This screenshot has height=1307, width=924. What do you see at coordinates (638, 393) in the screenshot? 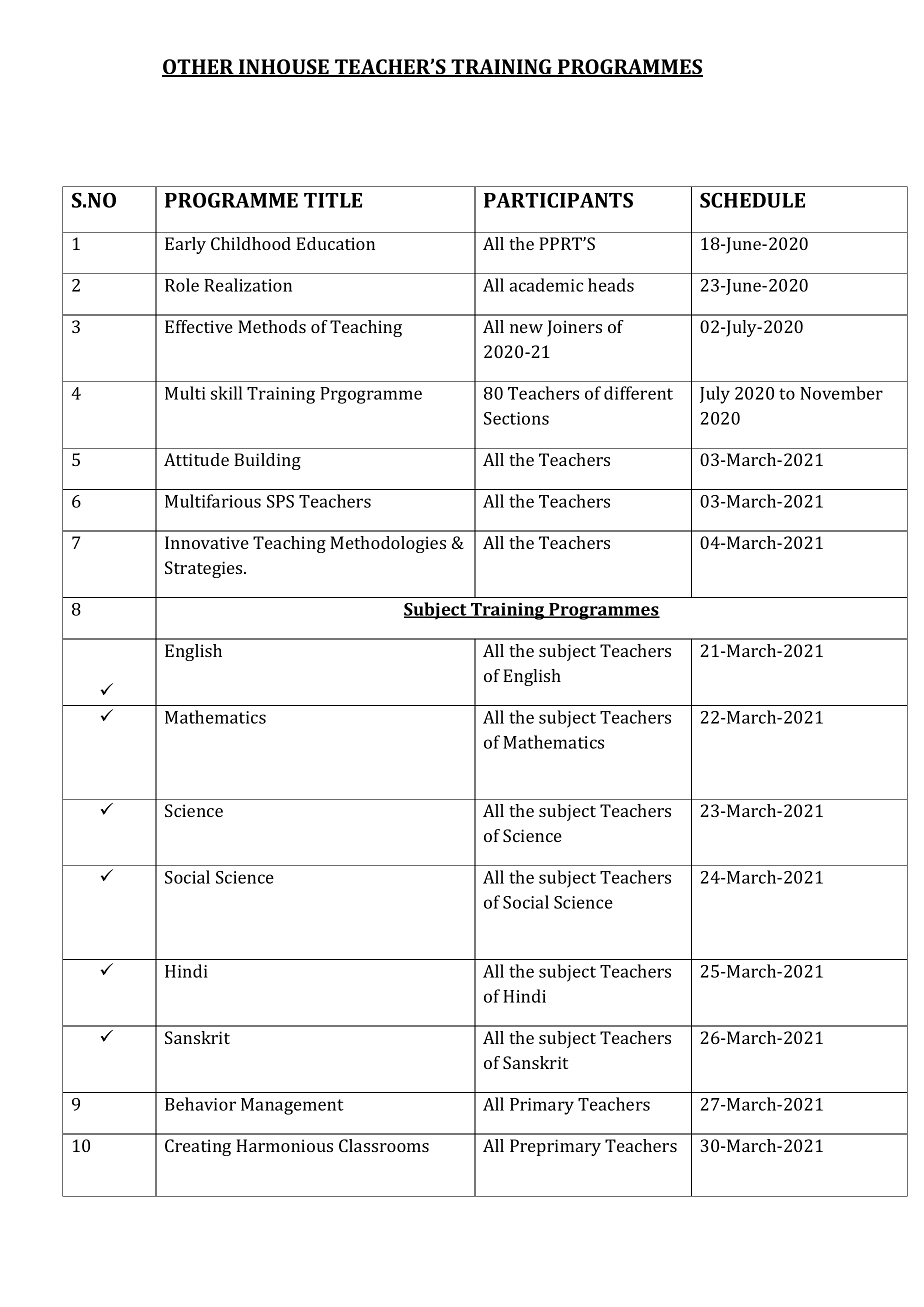
I see `different` at bounding box center [638, 393].
